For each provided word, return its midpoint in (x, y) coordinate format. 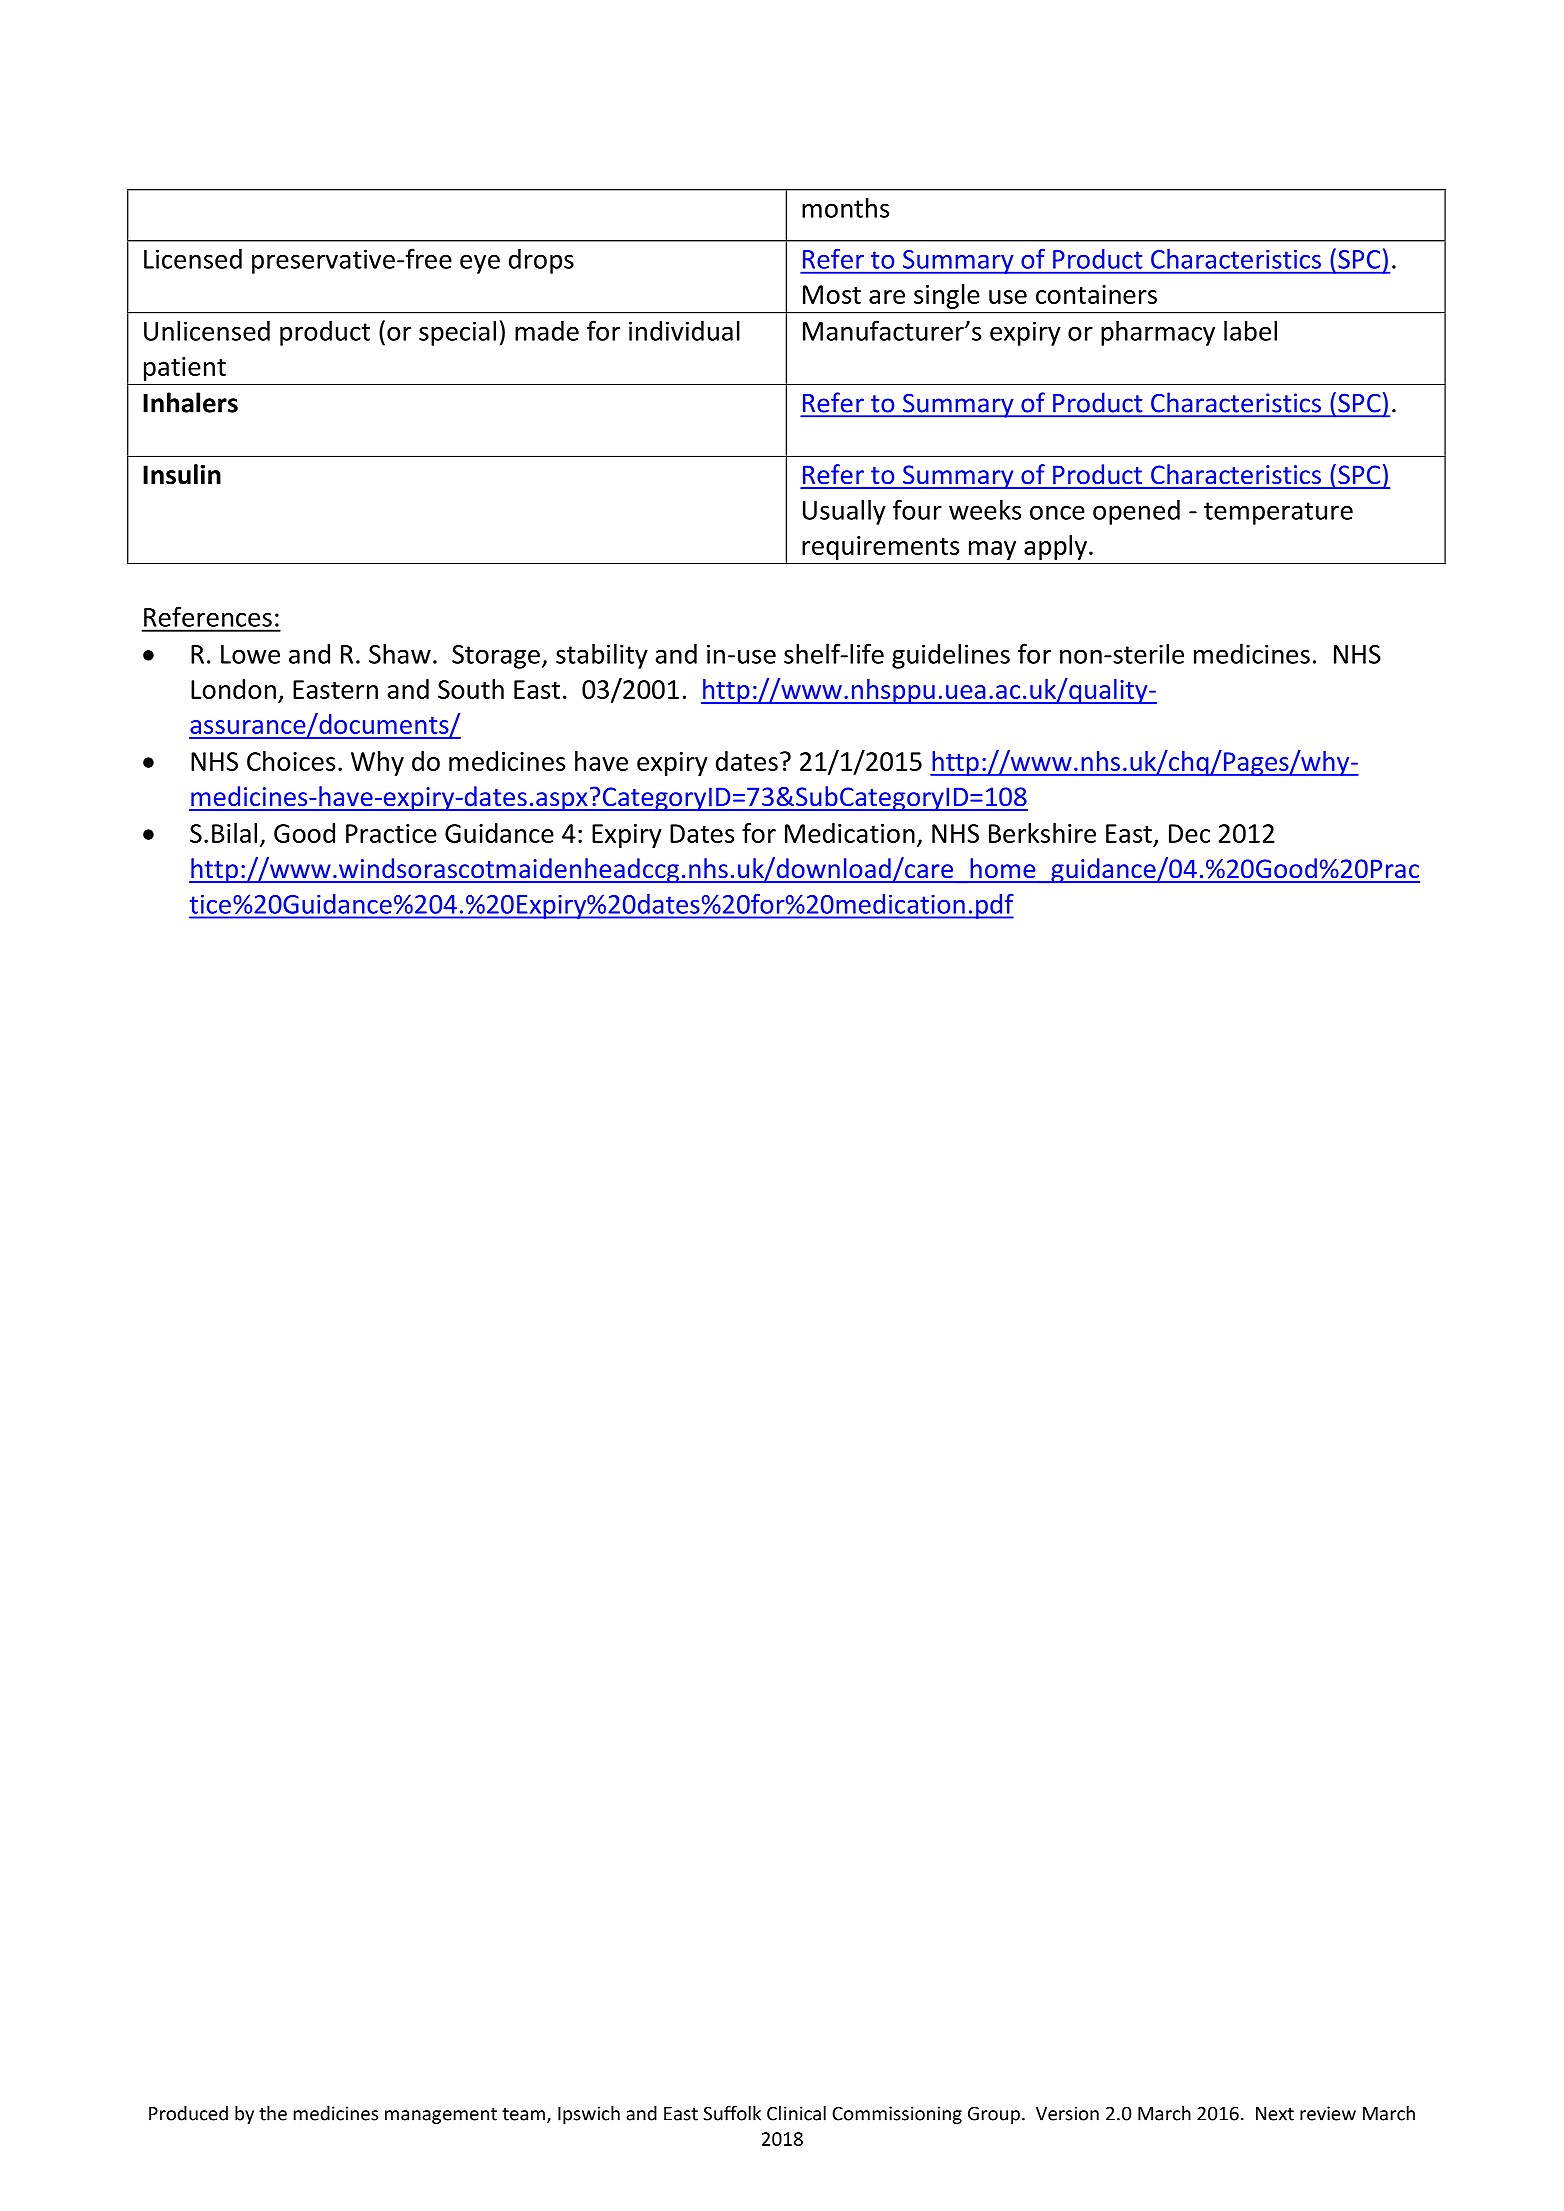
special (457, 333)
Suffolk (732, 2113)
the (273, 2113)
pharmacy (1158, 333)
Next (1275, 2114)
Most (832, 294)
